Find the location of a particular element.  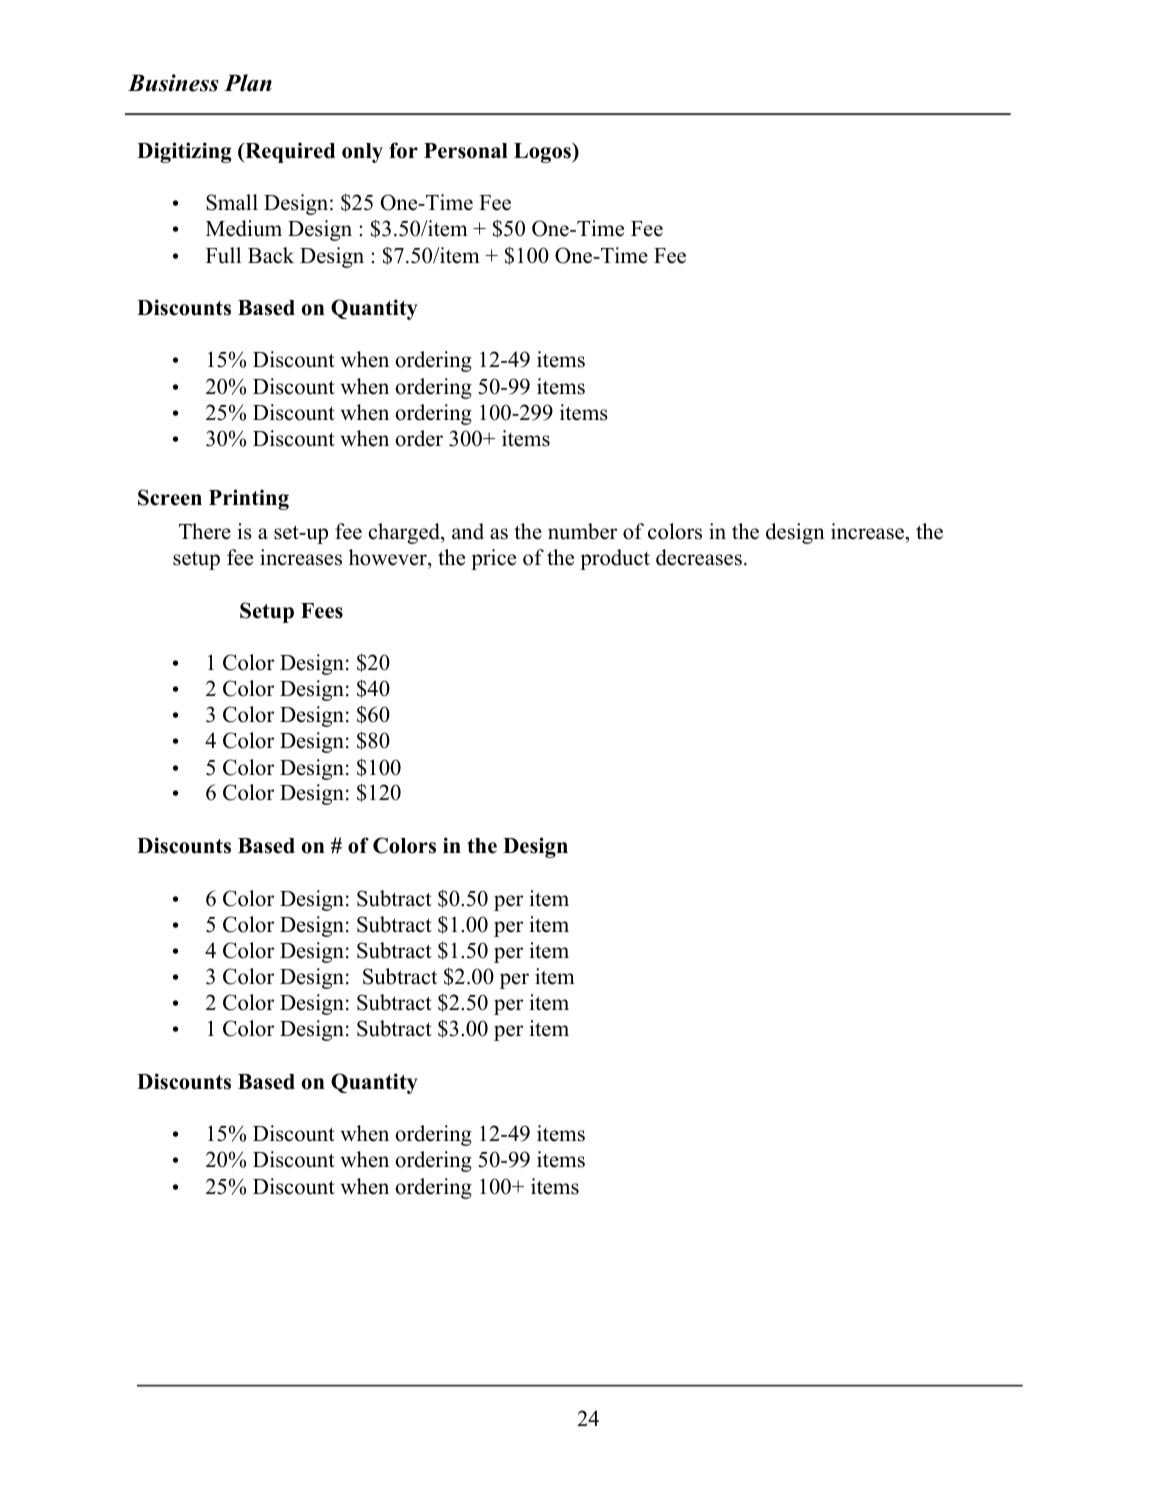

Logos is located at coordinates (543, 153).
